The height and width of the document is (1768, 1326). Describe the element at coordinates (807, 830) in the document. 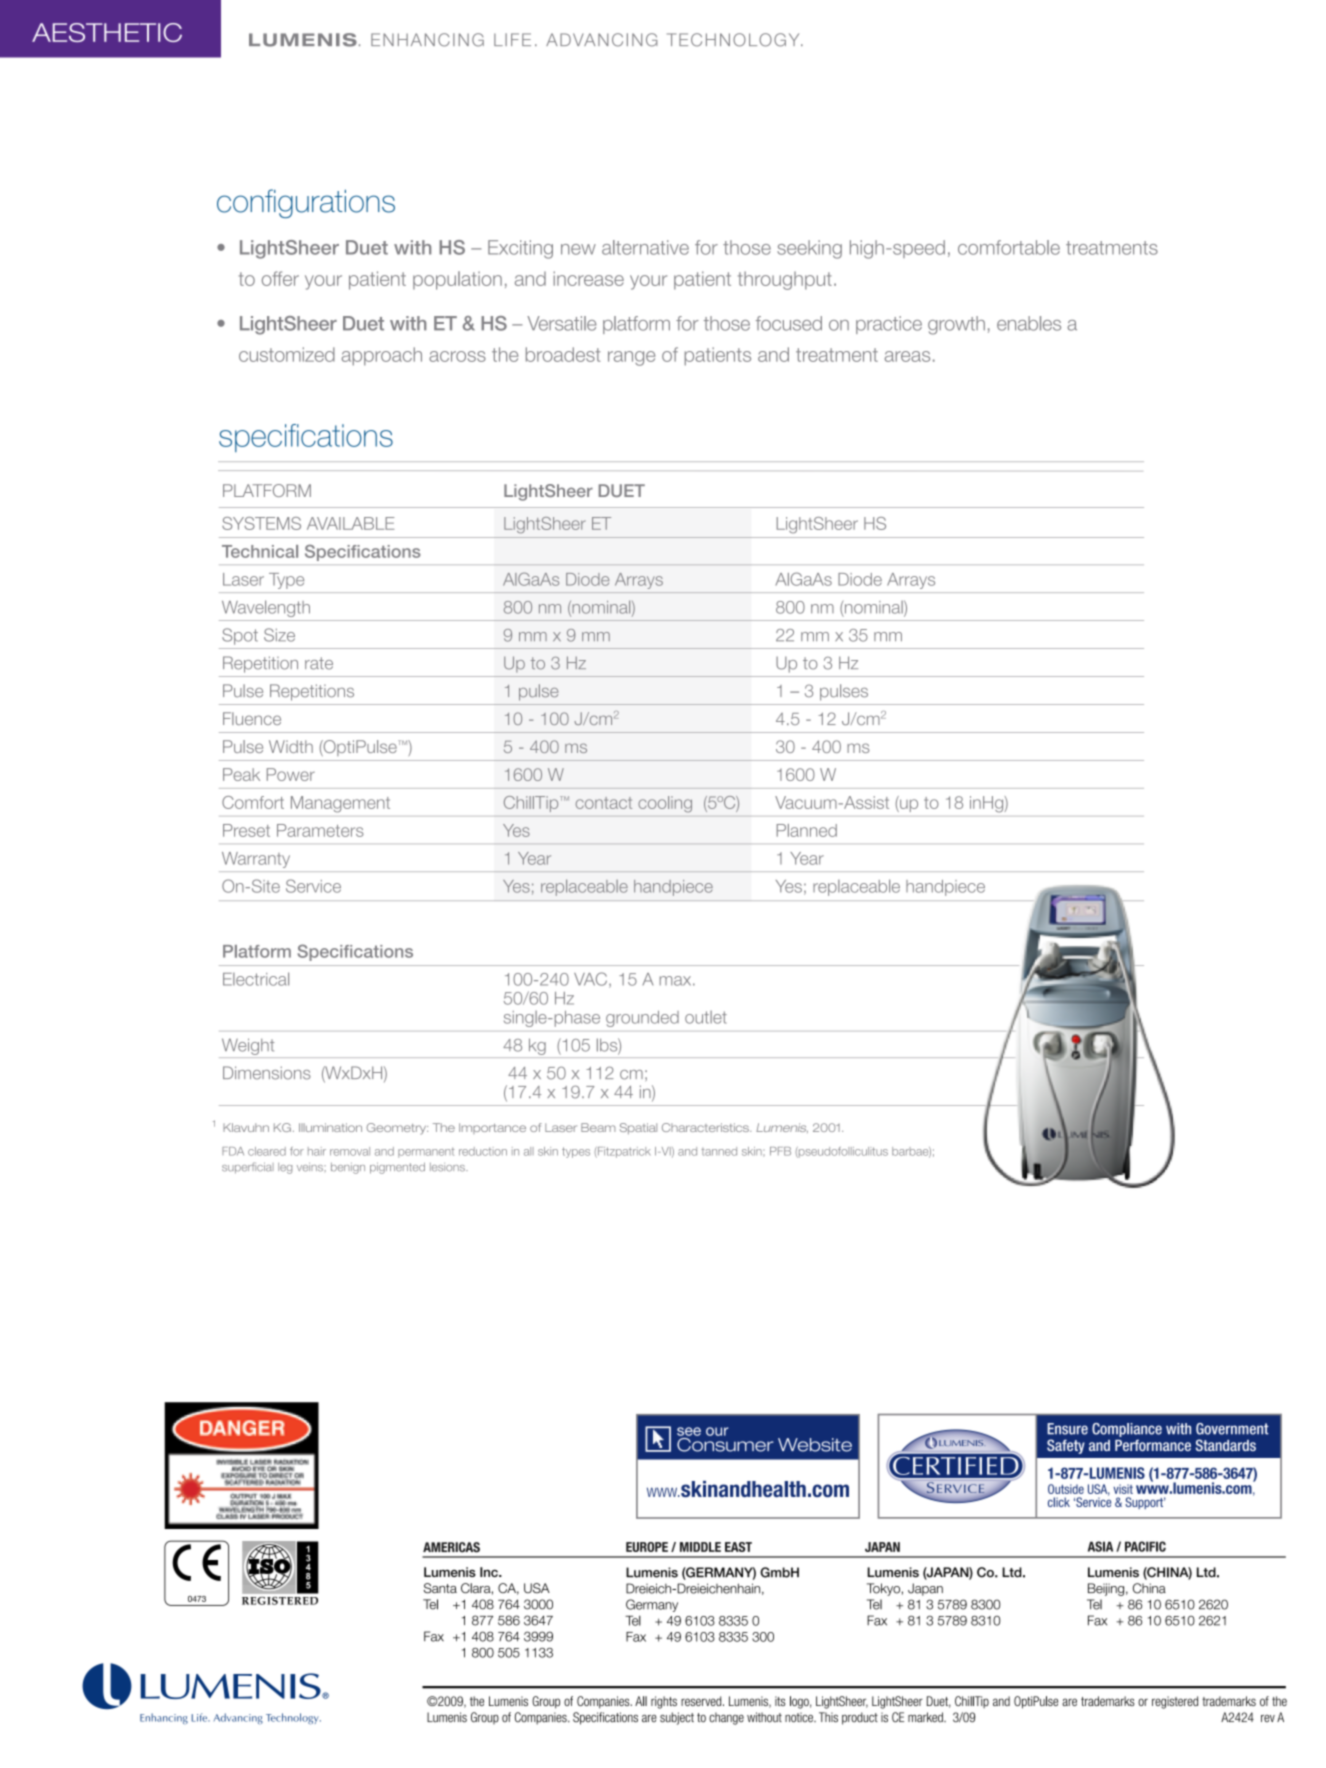

I see `Planned` at that location.
